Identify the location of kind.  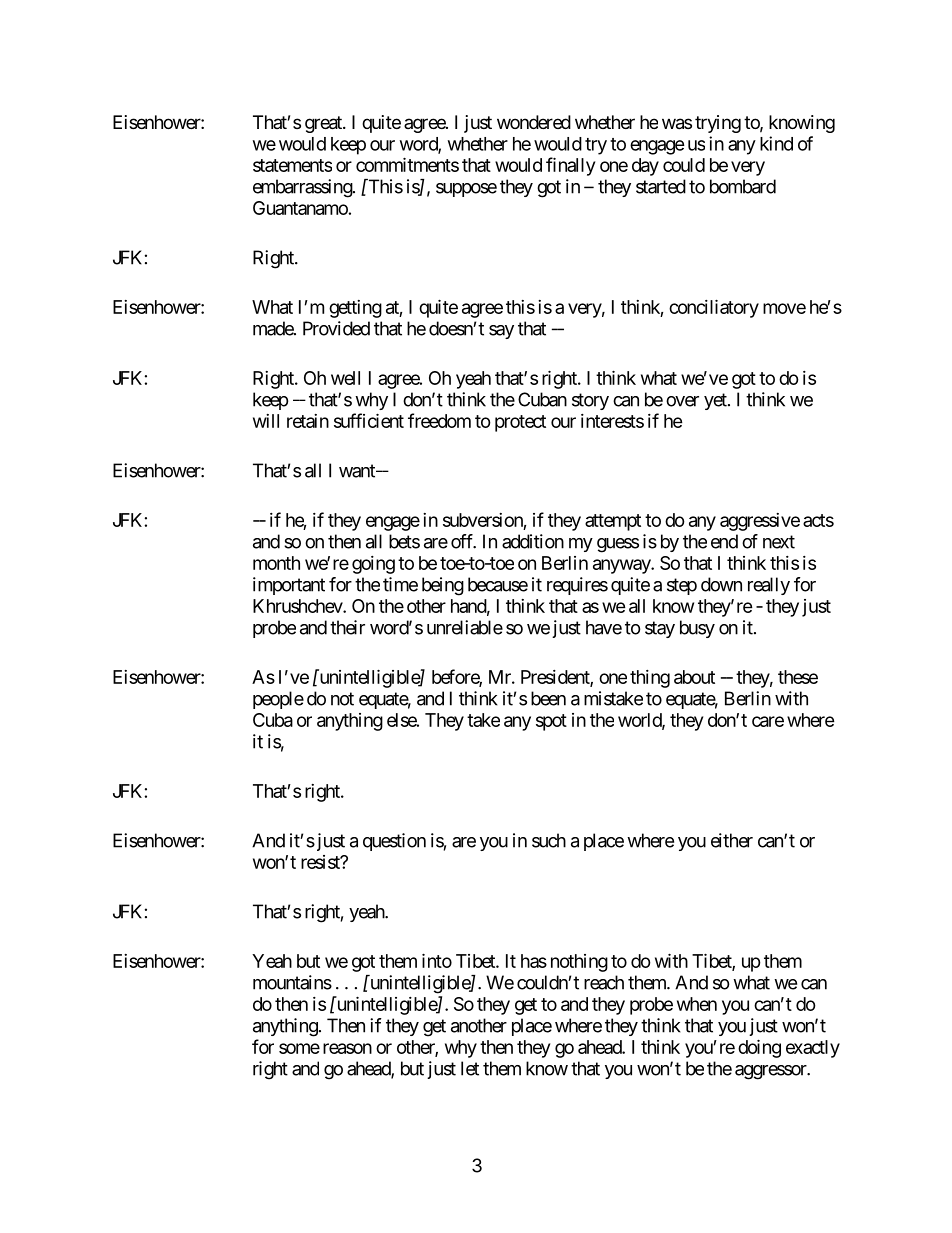
(776, 143).
